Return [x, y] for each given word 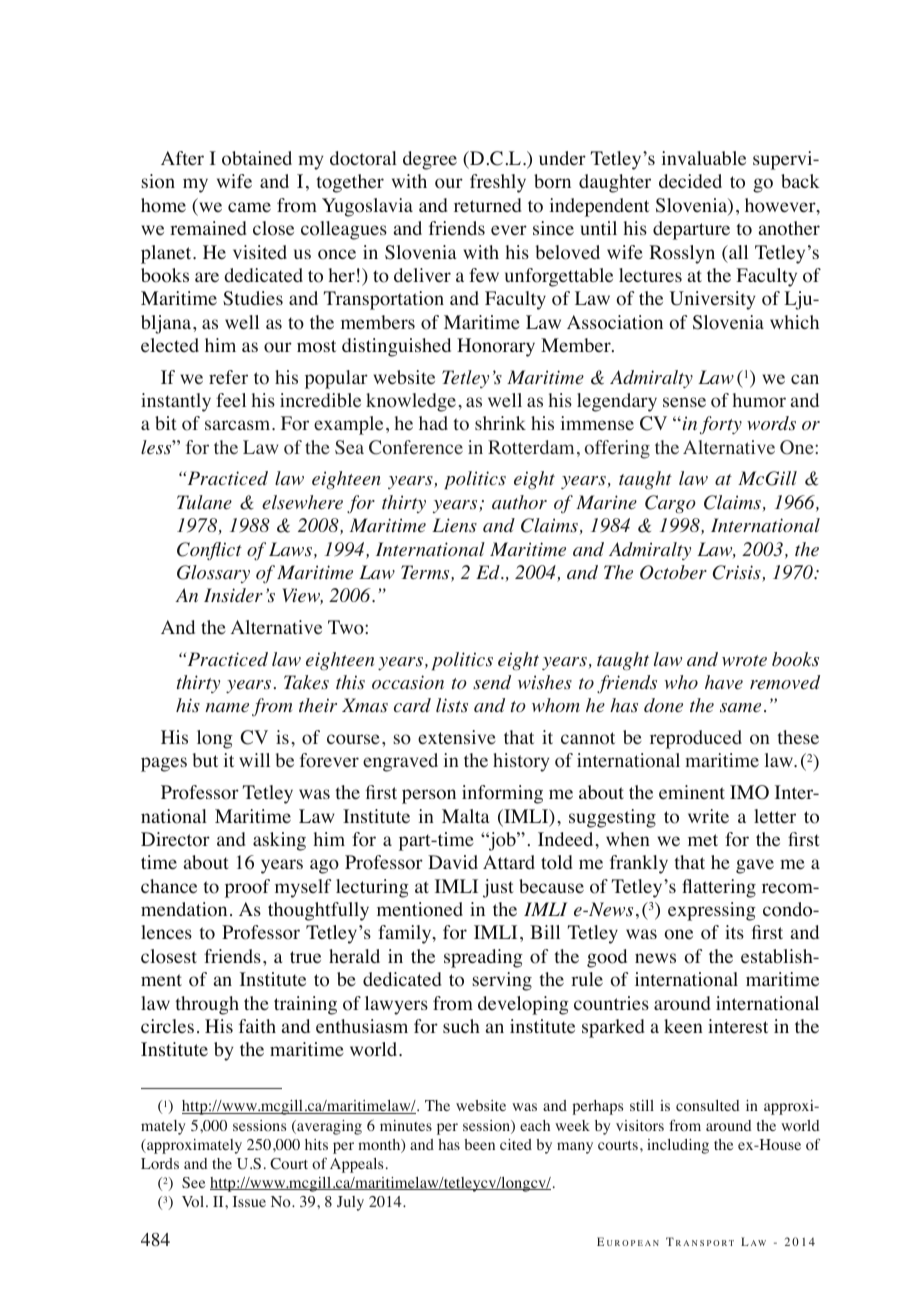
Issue [249, 1201]
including [678, 1146]
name [227, 707]
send [492, 682]
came [249, 207]
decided [690, 181]
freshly [498, 183]
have [724, 682]
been [479, 1144]
